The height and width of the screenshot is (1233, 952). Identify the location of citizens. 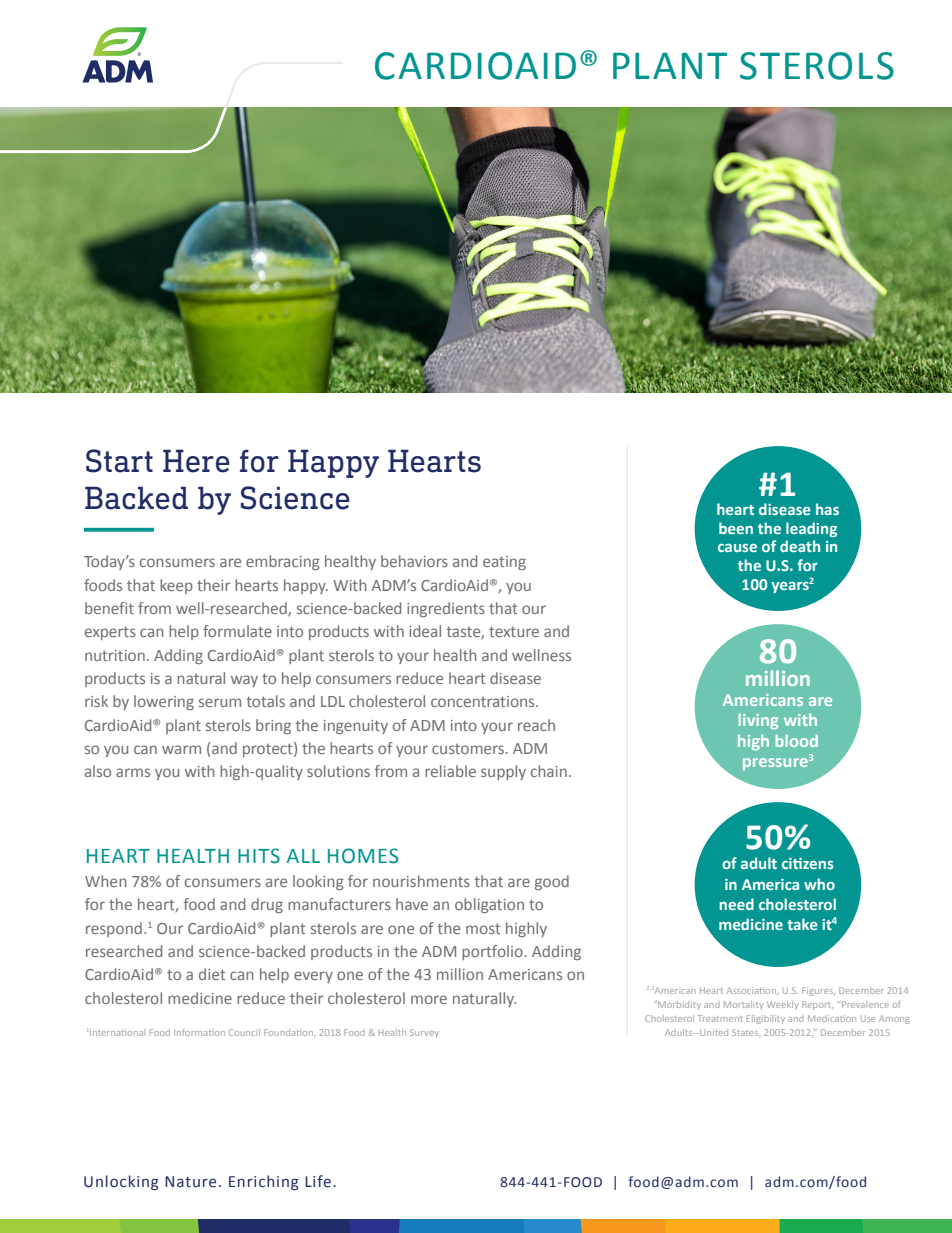
(808, 863).
